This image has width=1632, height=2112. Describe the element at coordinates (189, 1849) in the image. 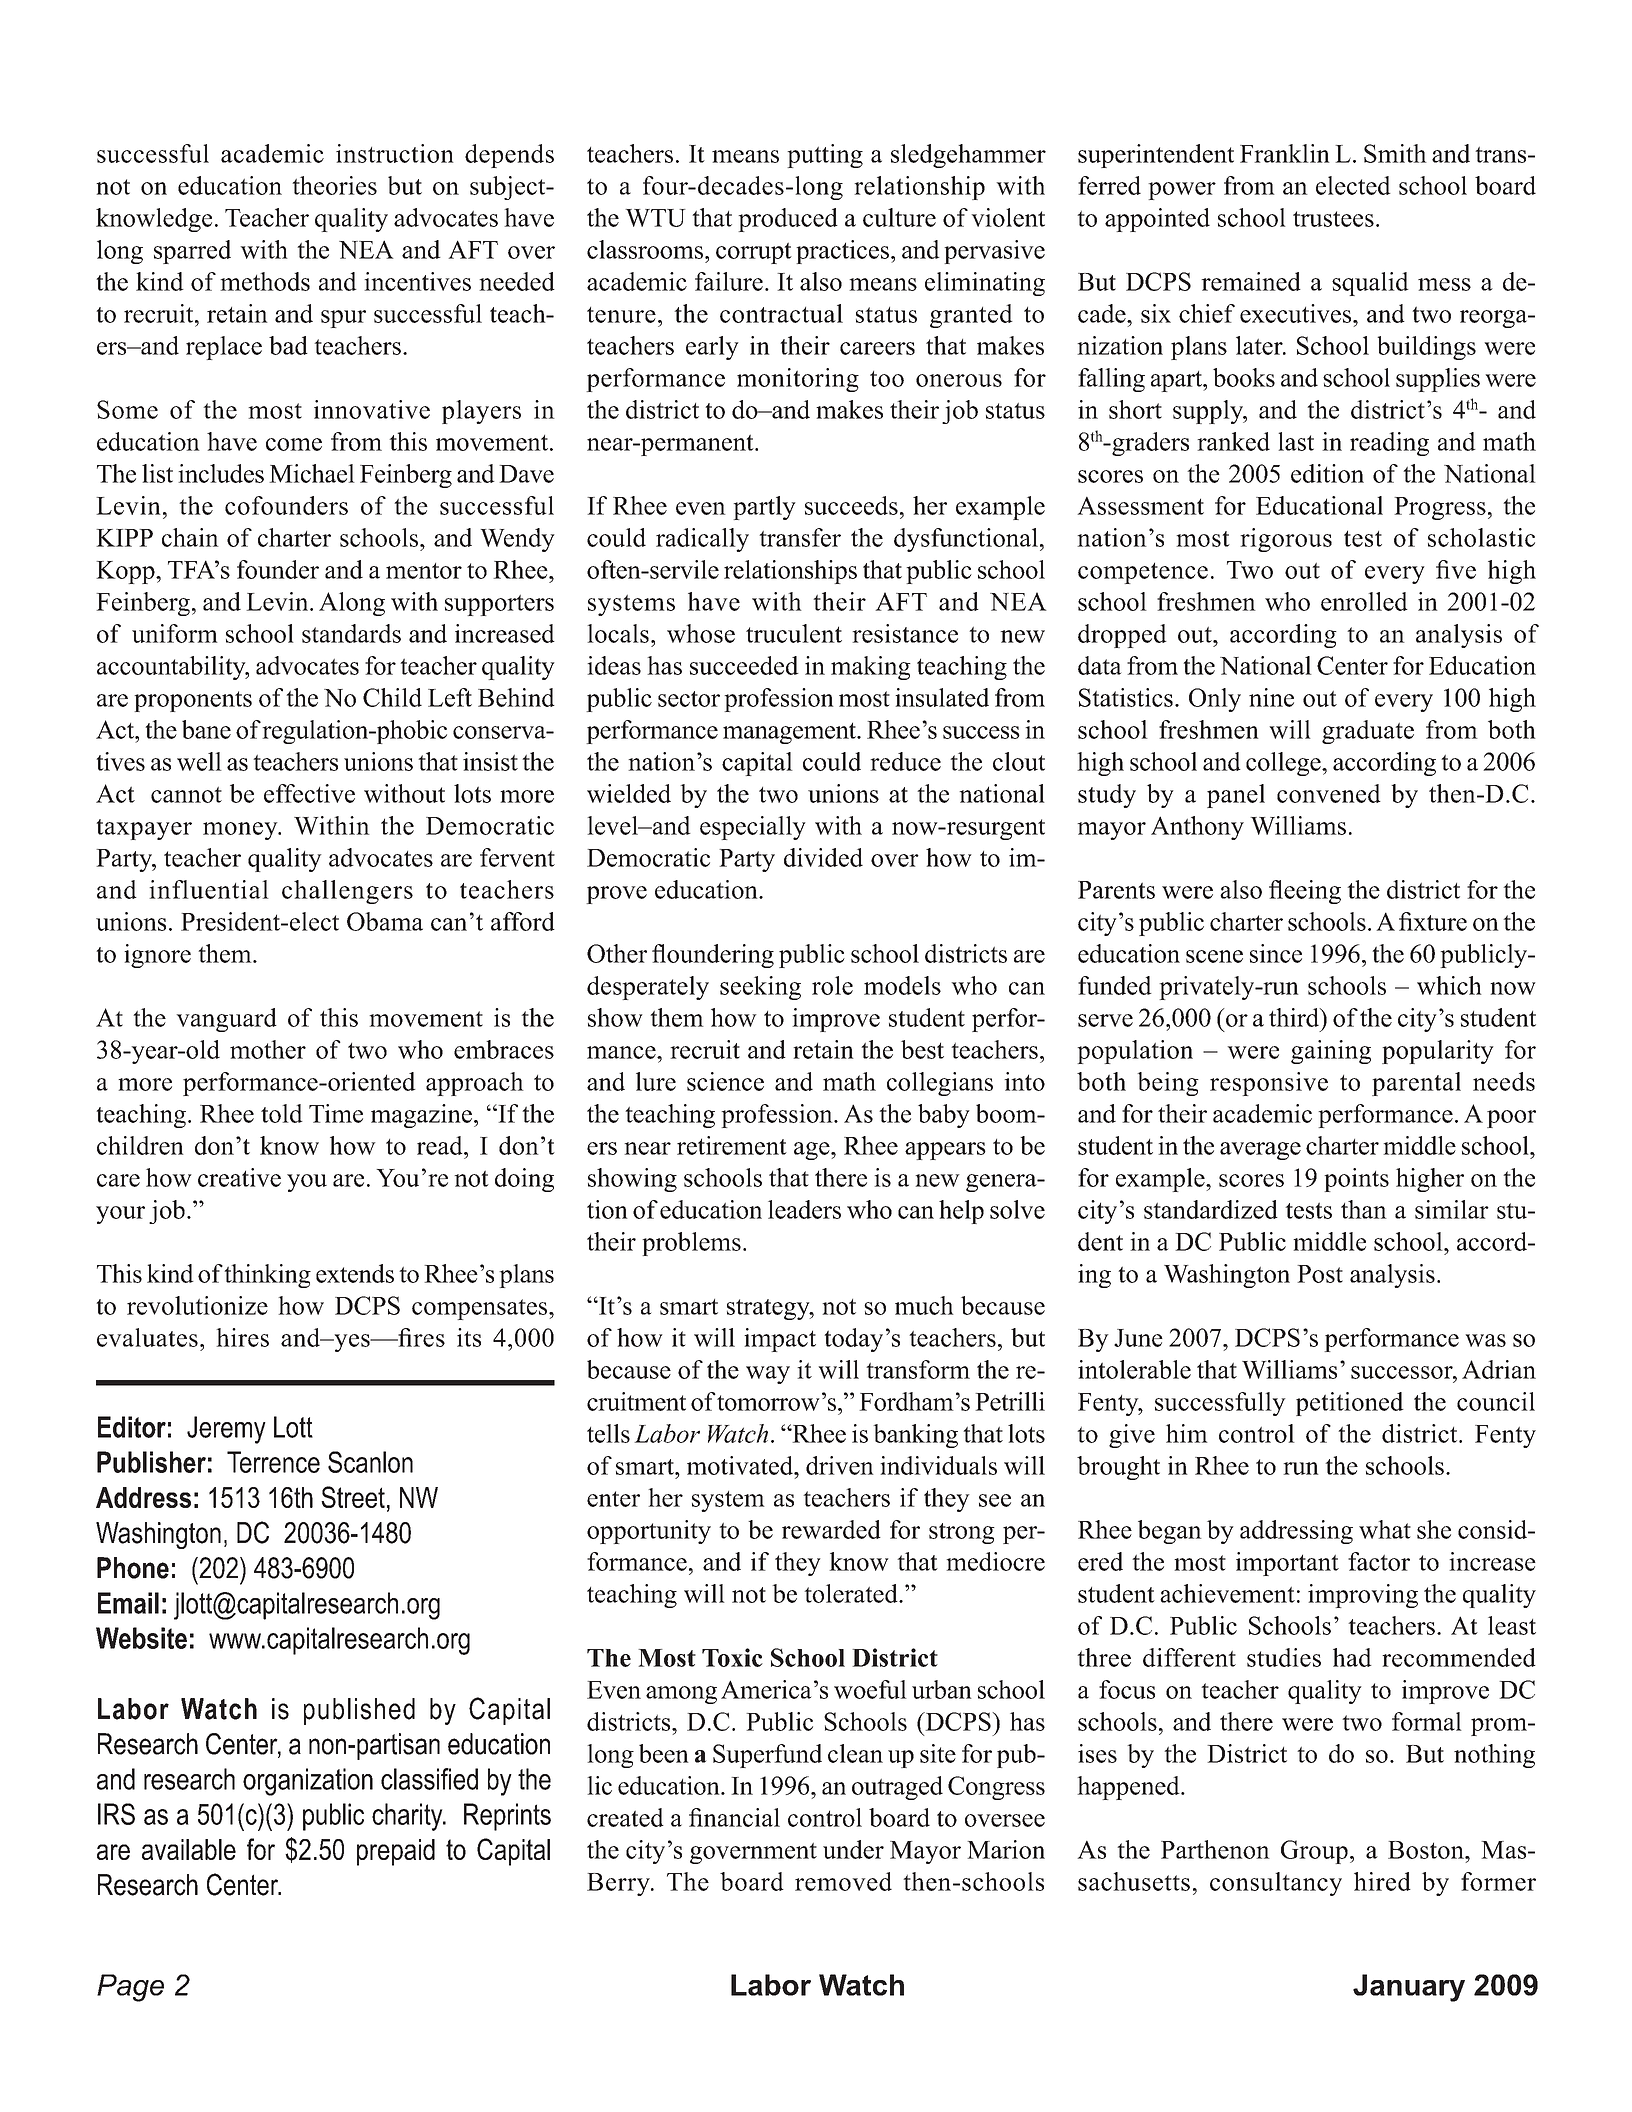

I see `available` at that location.
